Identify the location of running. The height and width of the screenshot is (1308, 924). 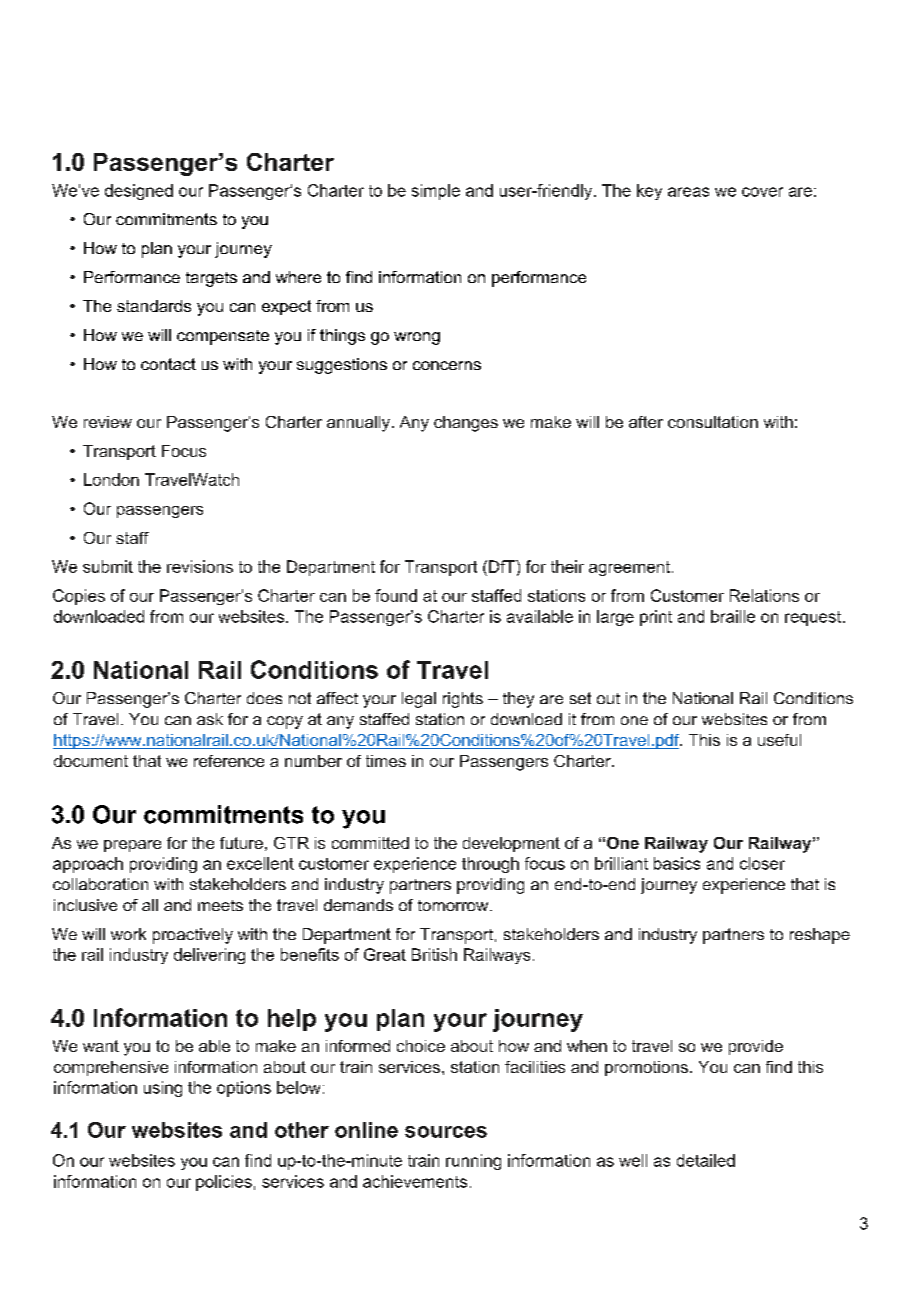
(473, 1162).
